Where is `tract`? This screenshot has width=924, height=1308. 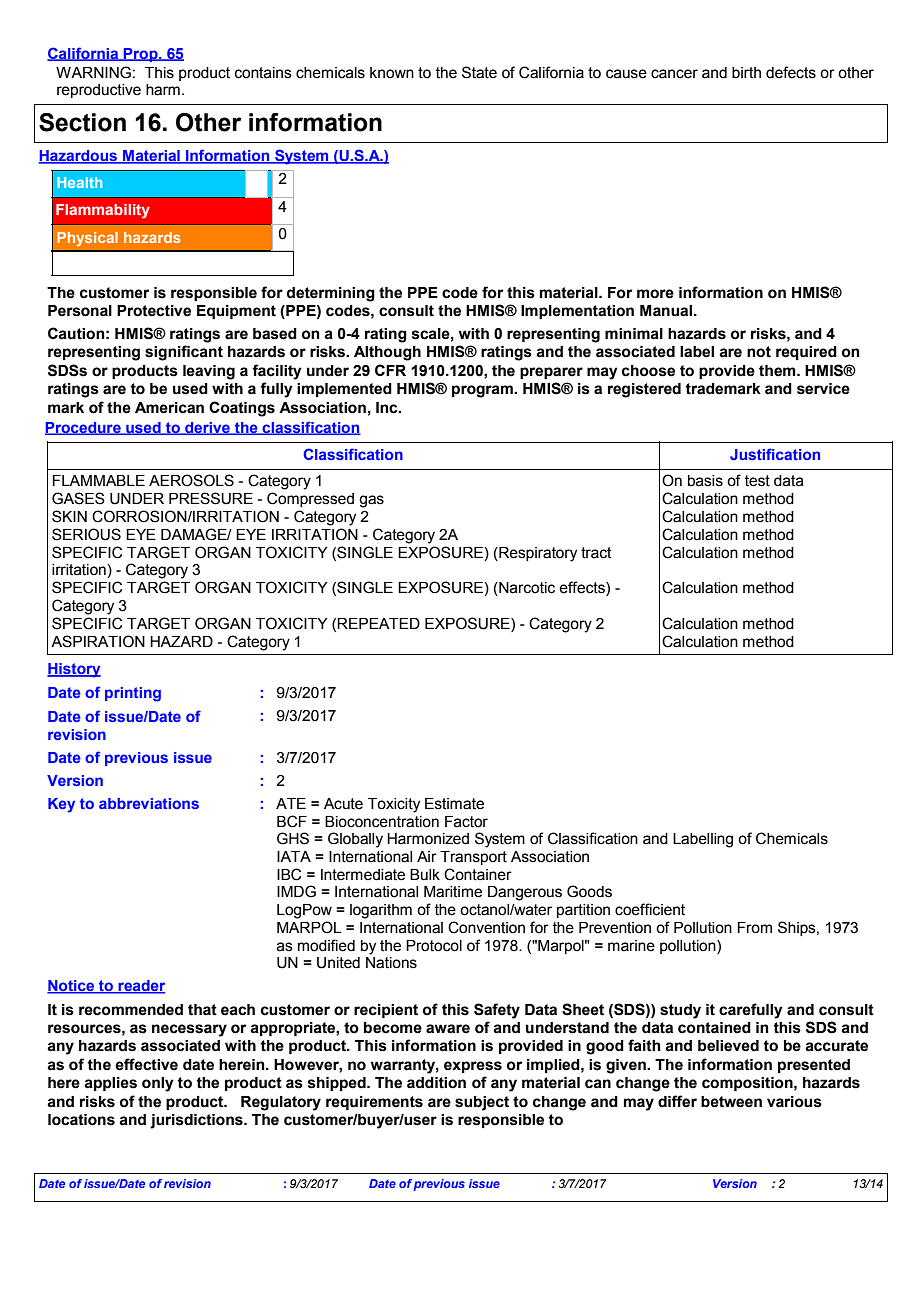
tract is located at coordinates (596, 553).
